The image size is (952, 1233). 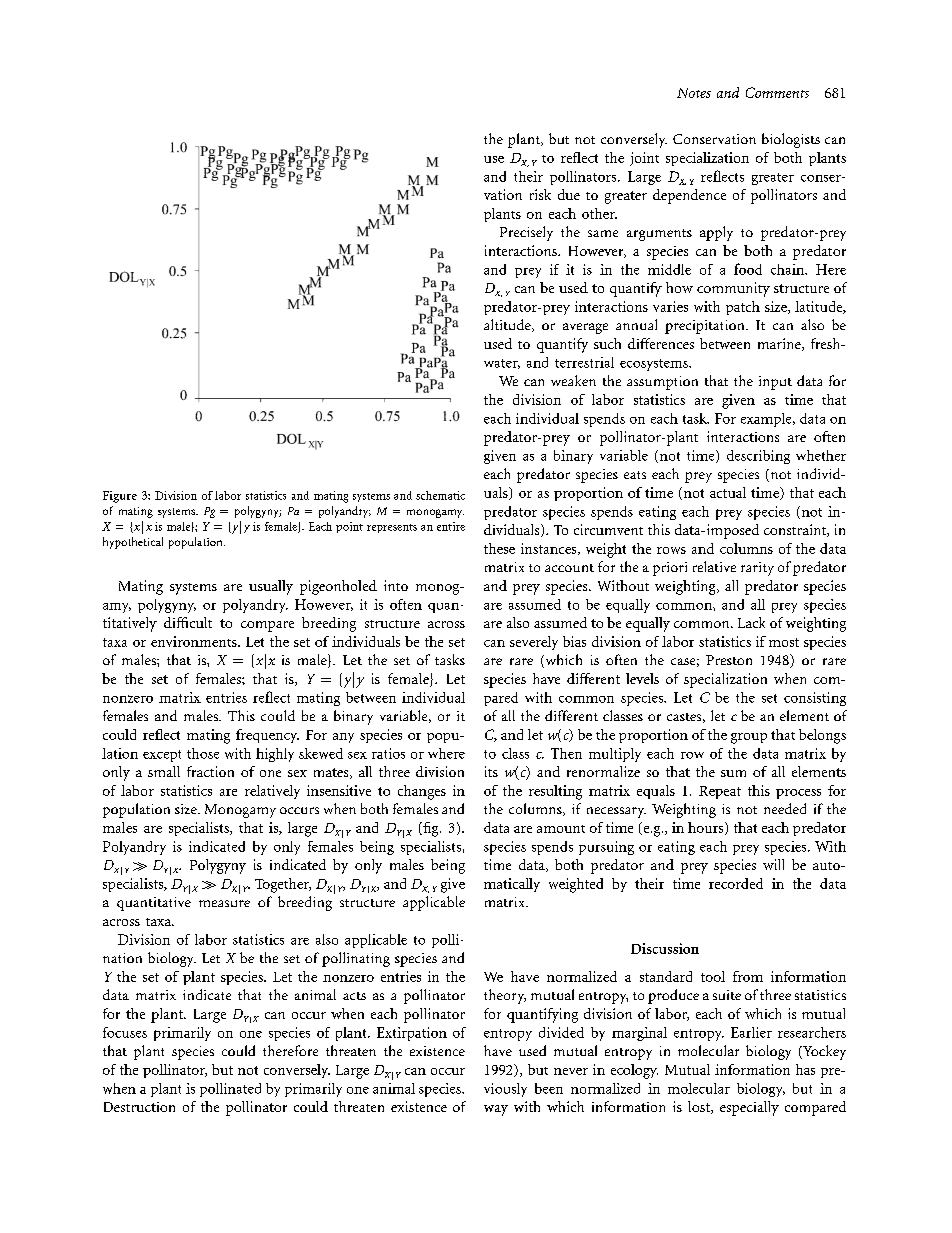 What do you see at coordinates (540, 194) in the image?
I see `risk` at bounding box center [540, 194].
